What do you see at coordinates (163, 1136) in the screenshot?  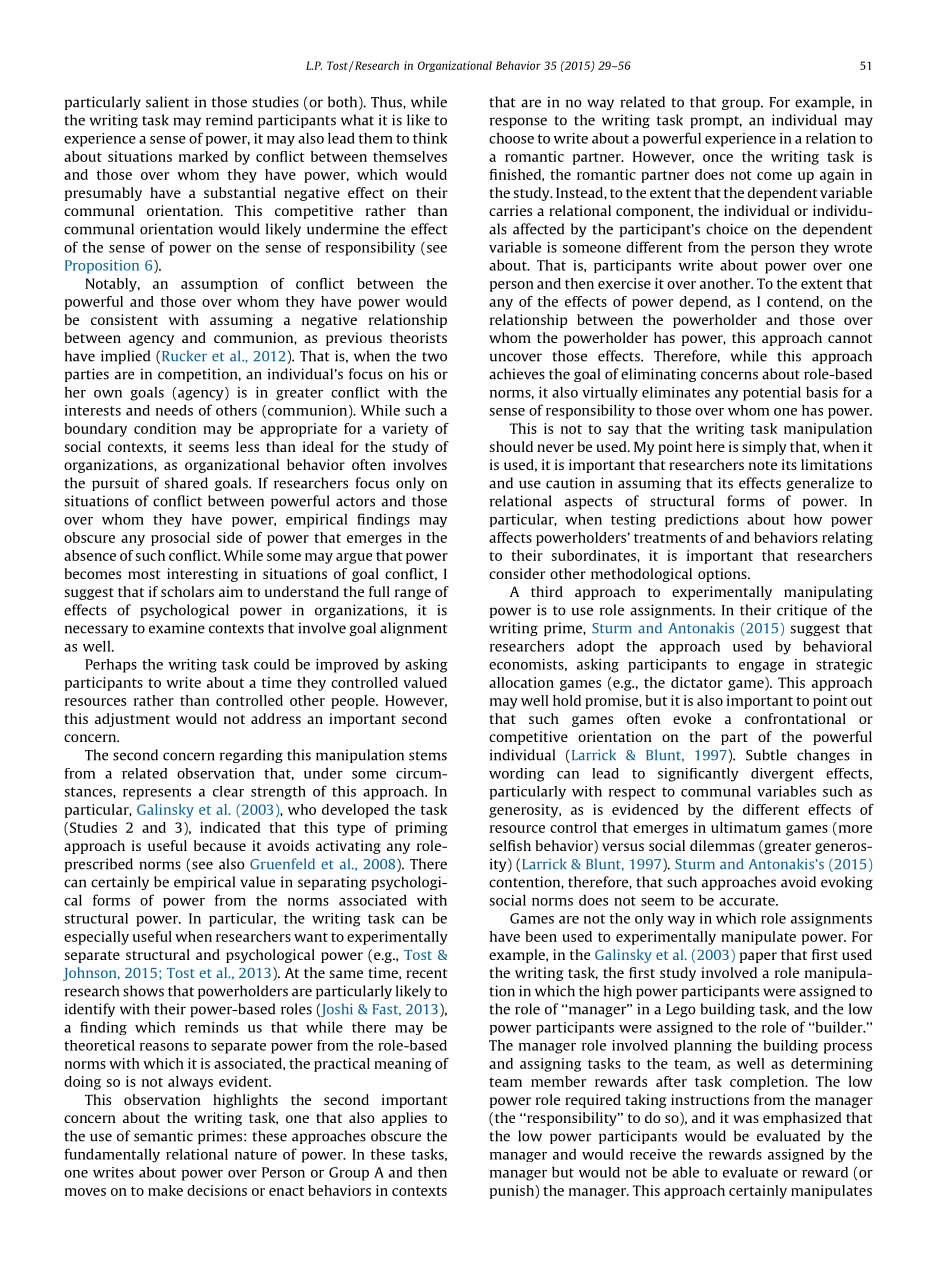 I see `semantic` at bounding box center [163, 1136].
